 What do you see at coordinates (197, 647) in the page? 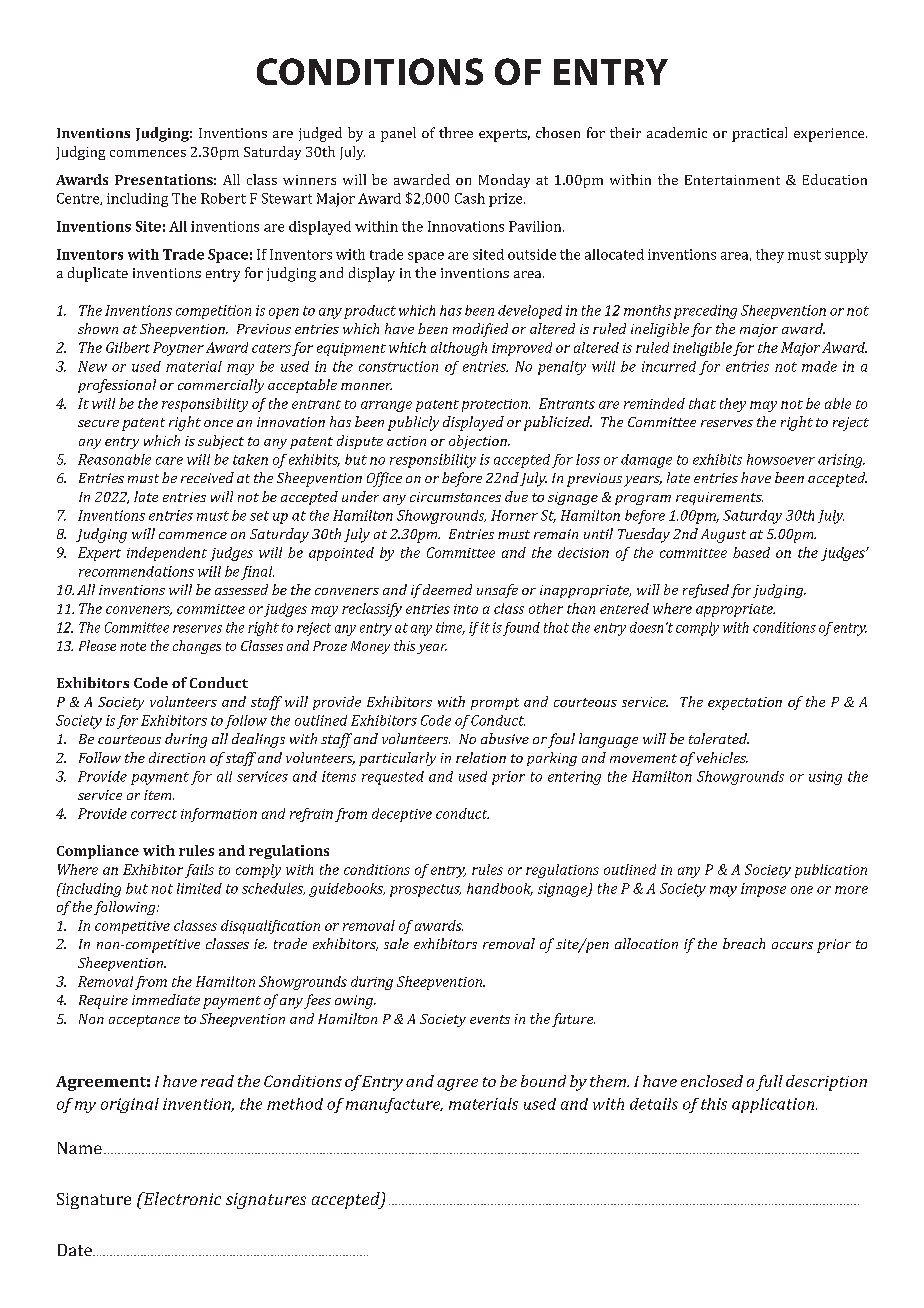
I see `changes` at bounding box center [197, 647].
